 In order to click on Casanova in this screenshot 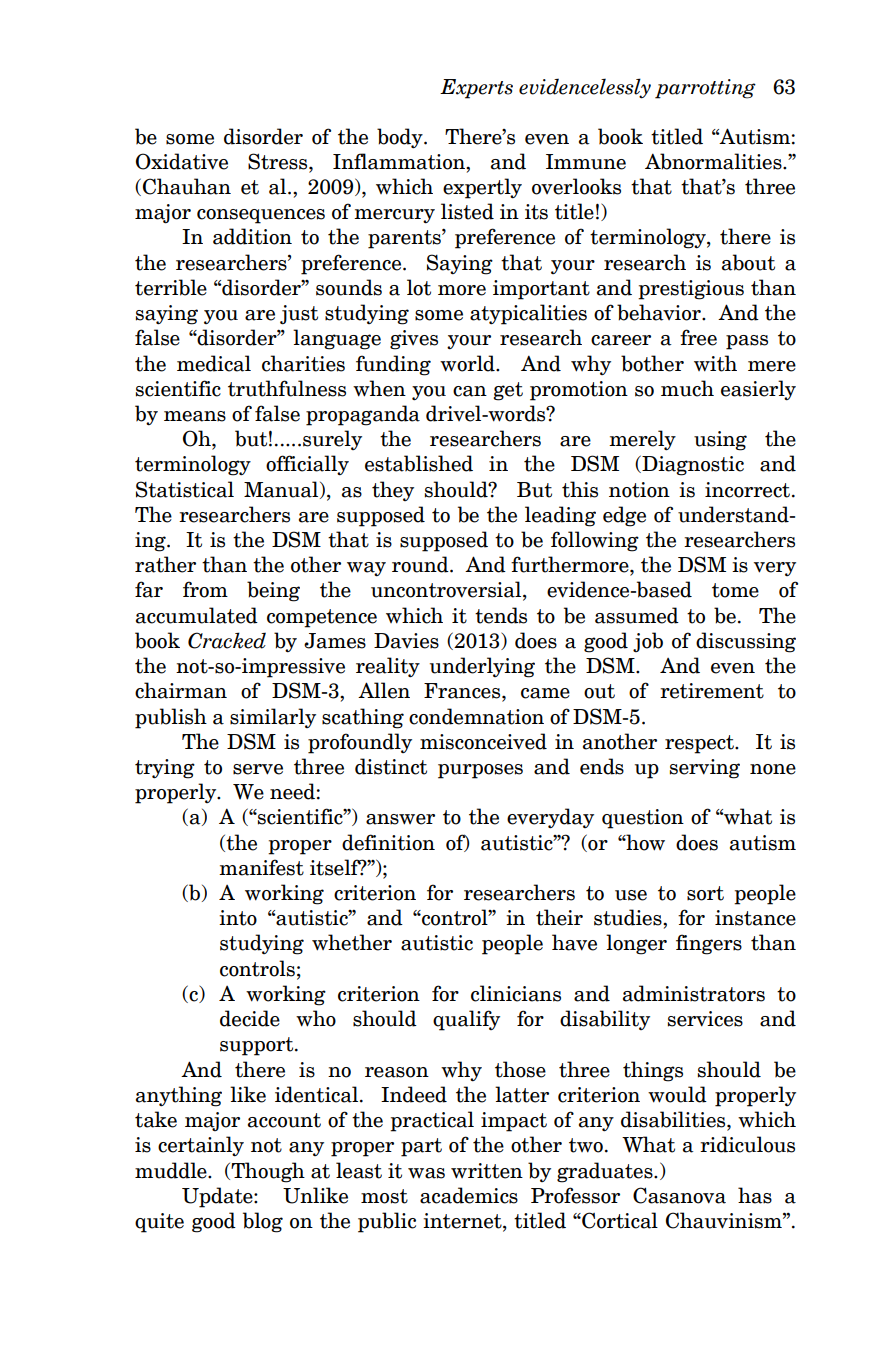, I will do `click(679, 1195)`.
